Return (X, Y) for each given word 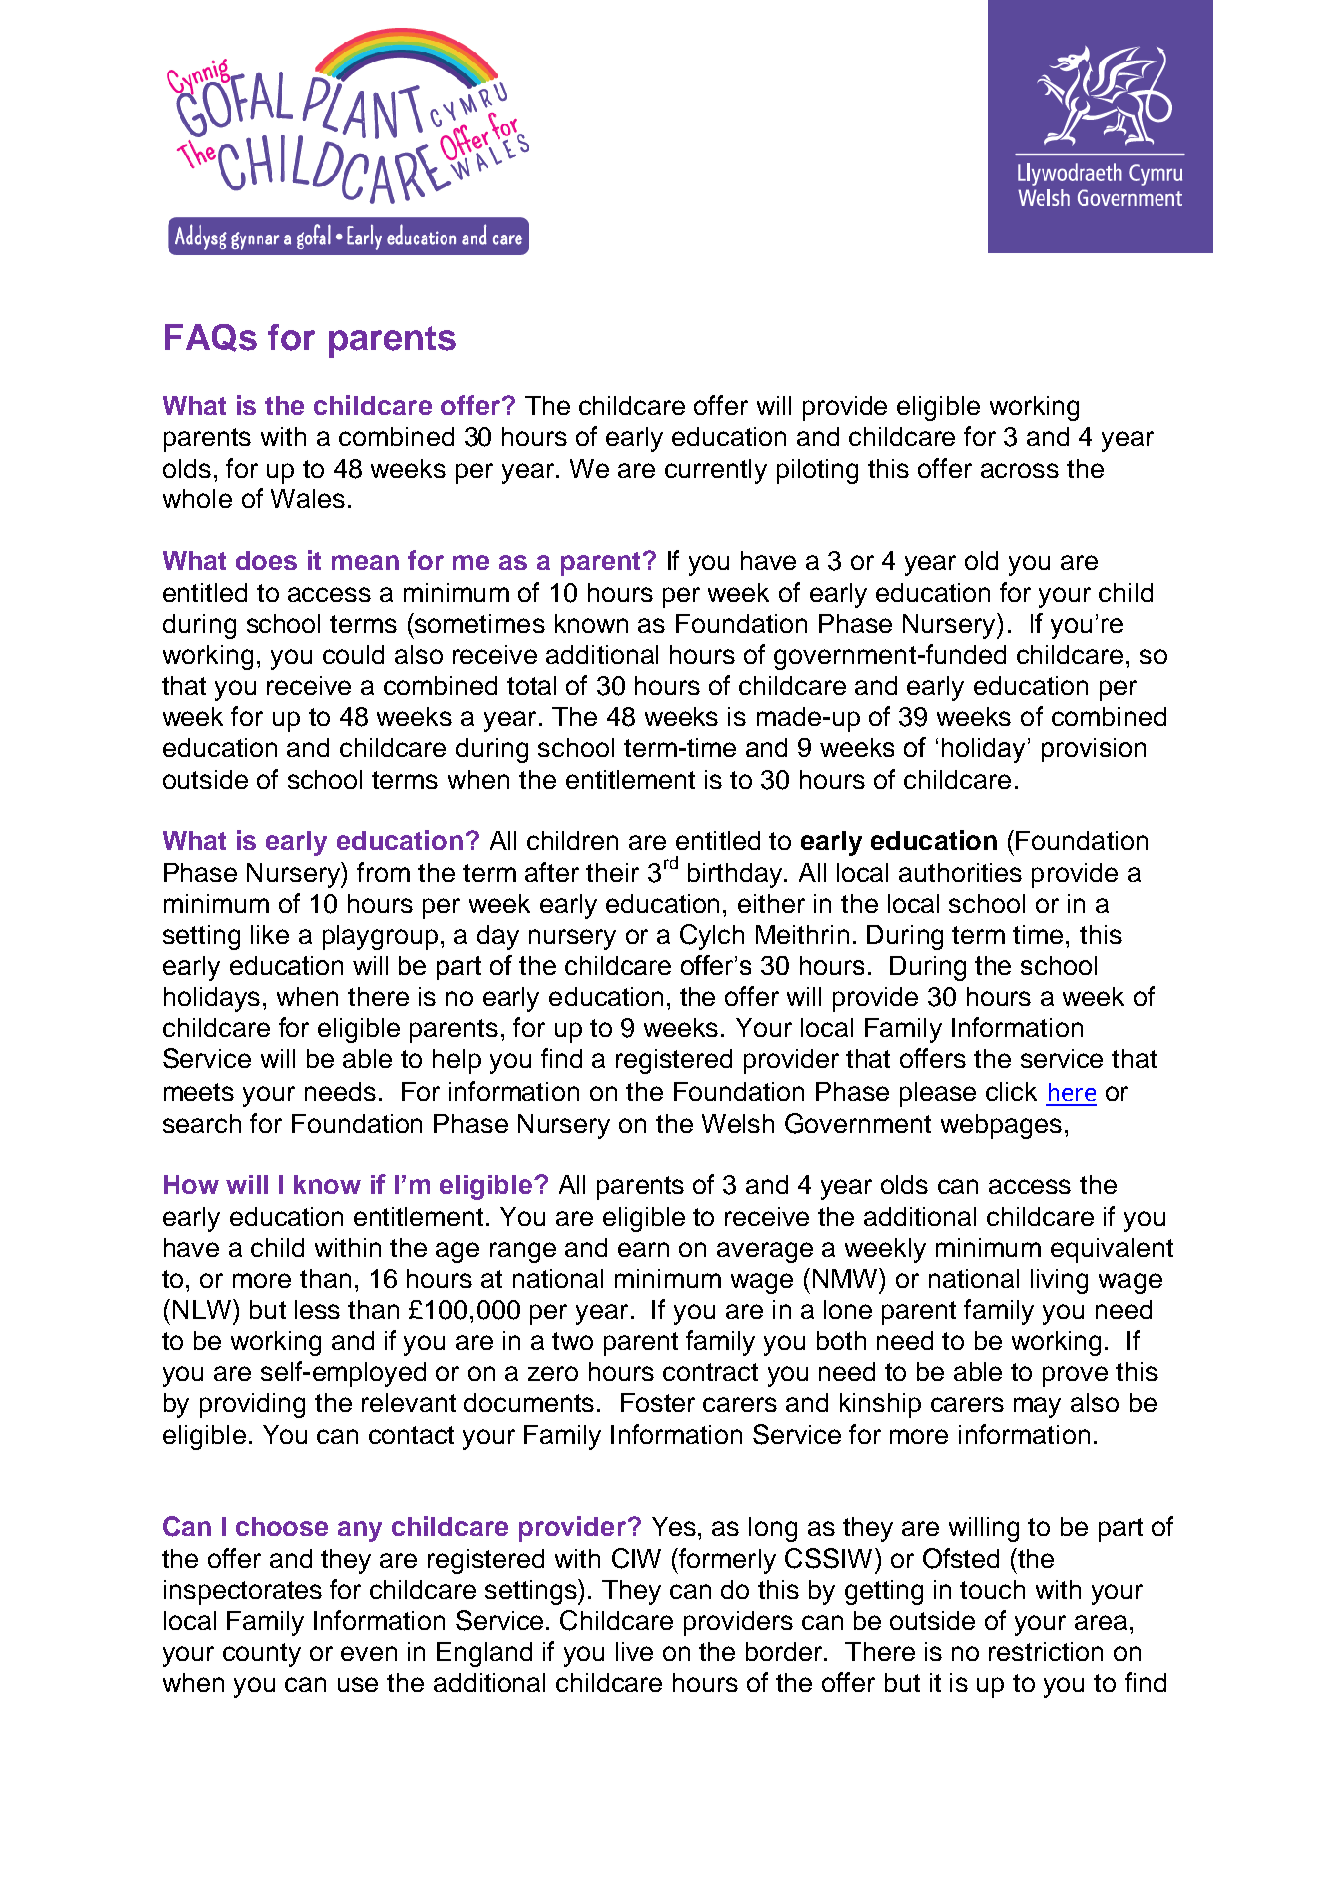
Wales (308, 498)
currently (716, 471)
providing (252, 1405)
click (1011, 1091)
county (262, 1655)
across (1020, 470)
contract (710, 1372)
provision (1094, 750)
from (383, 872)
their (612, 872)
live (634, 1651)
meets (199, 1092)
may (1037, 1407)
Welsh (738, 1123)
